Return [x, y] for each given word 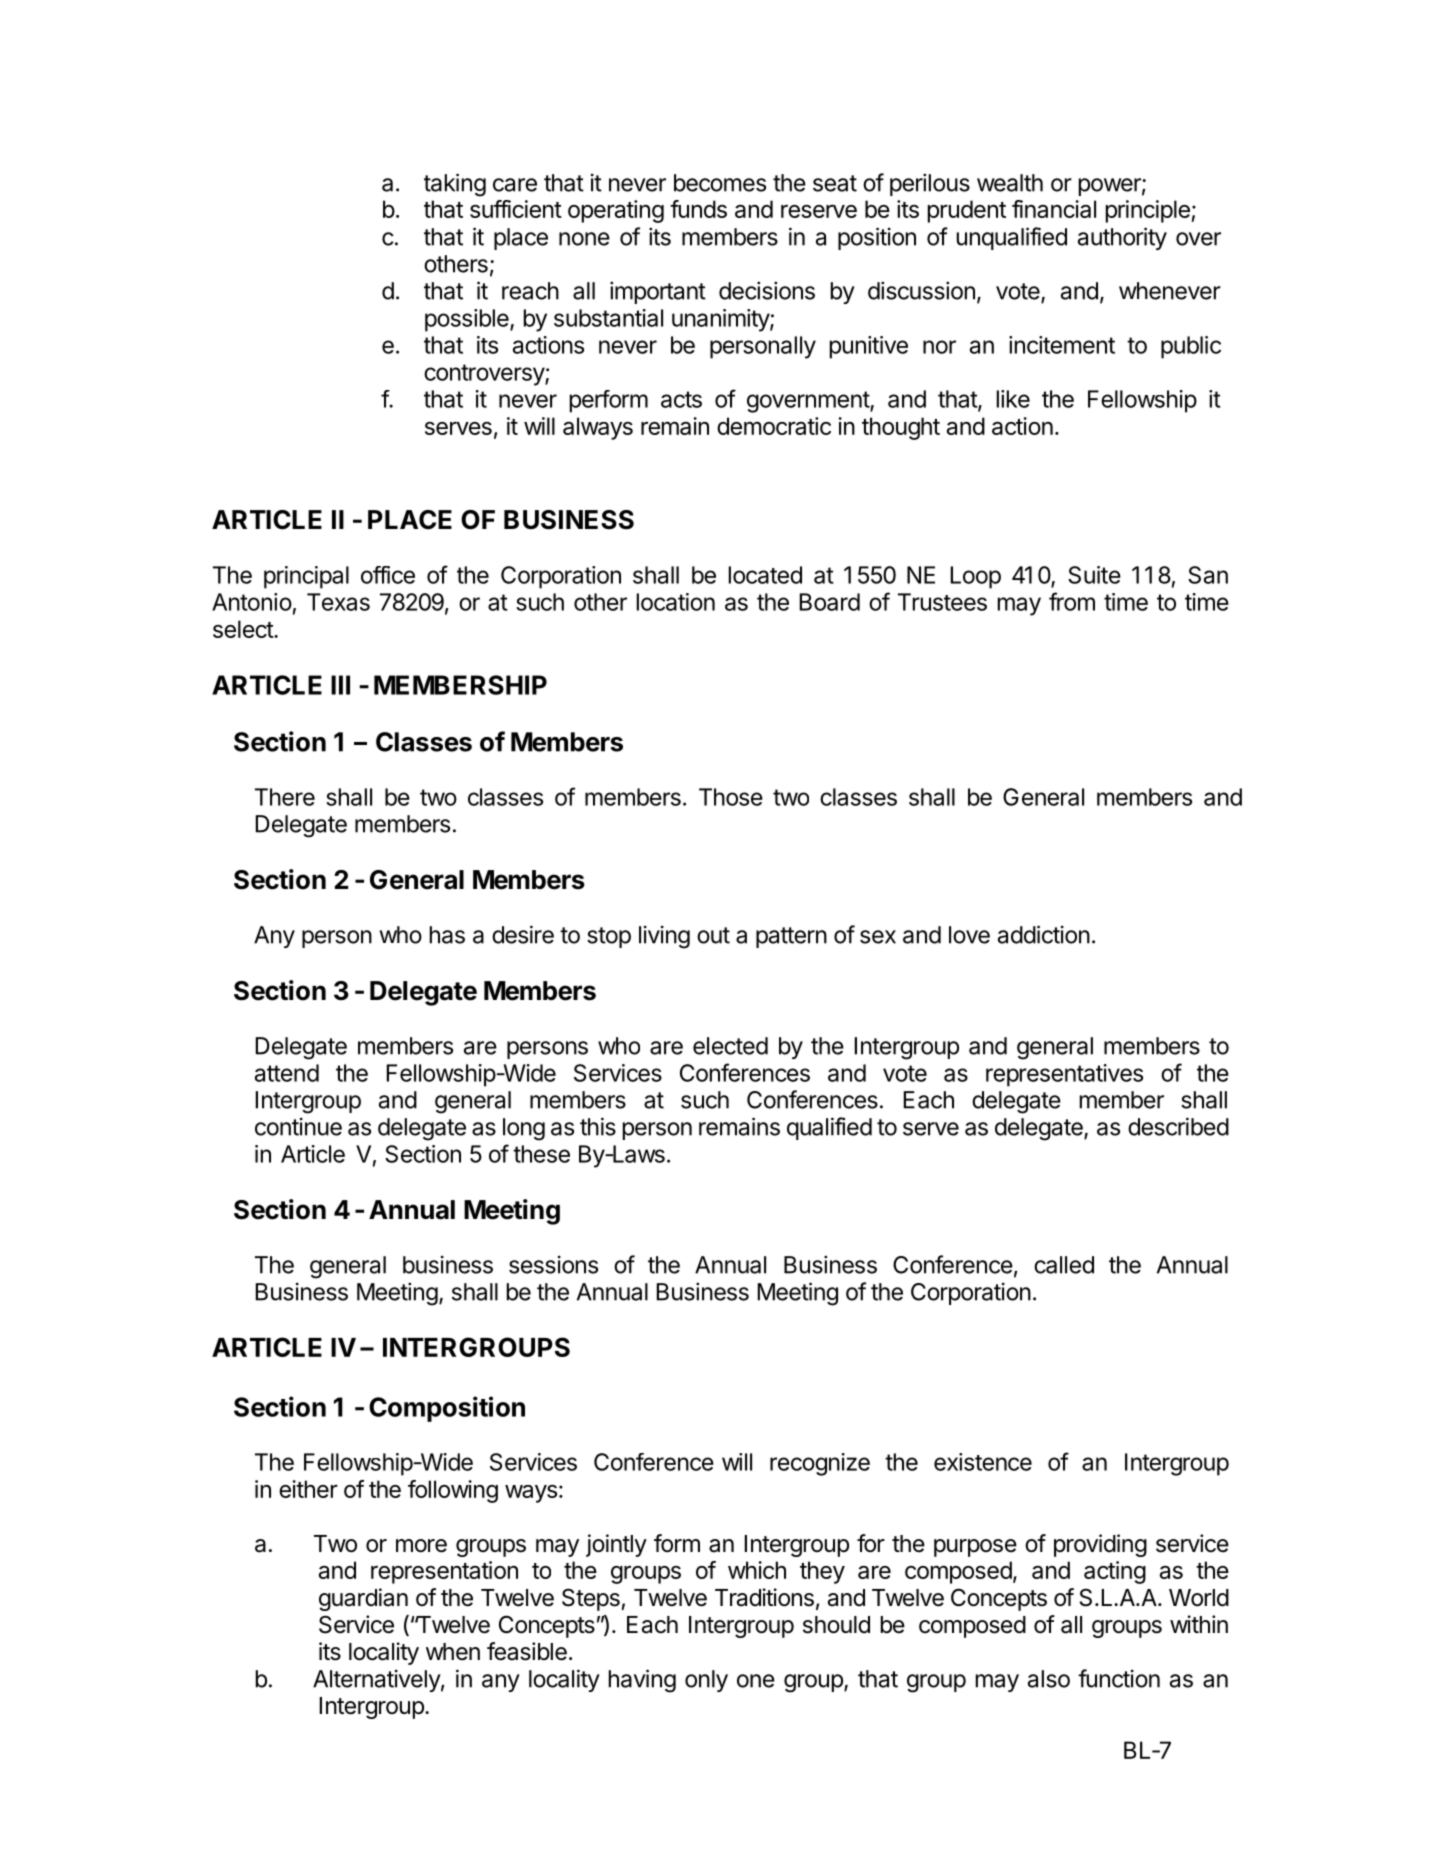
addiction [1044, 934]
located [765, 575]
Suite [1094, 575]
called [1064, 1265]
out [713, 935]
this [598, 1126]
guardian [363, 1599]
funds [698, 209]
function [1119, 1678]
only [706, 1681]
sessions [553, 1264]
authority [1122, 238]
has [447, 935]
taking [455, 185]
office [388, 575]
